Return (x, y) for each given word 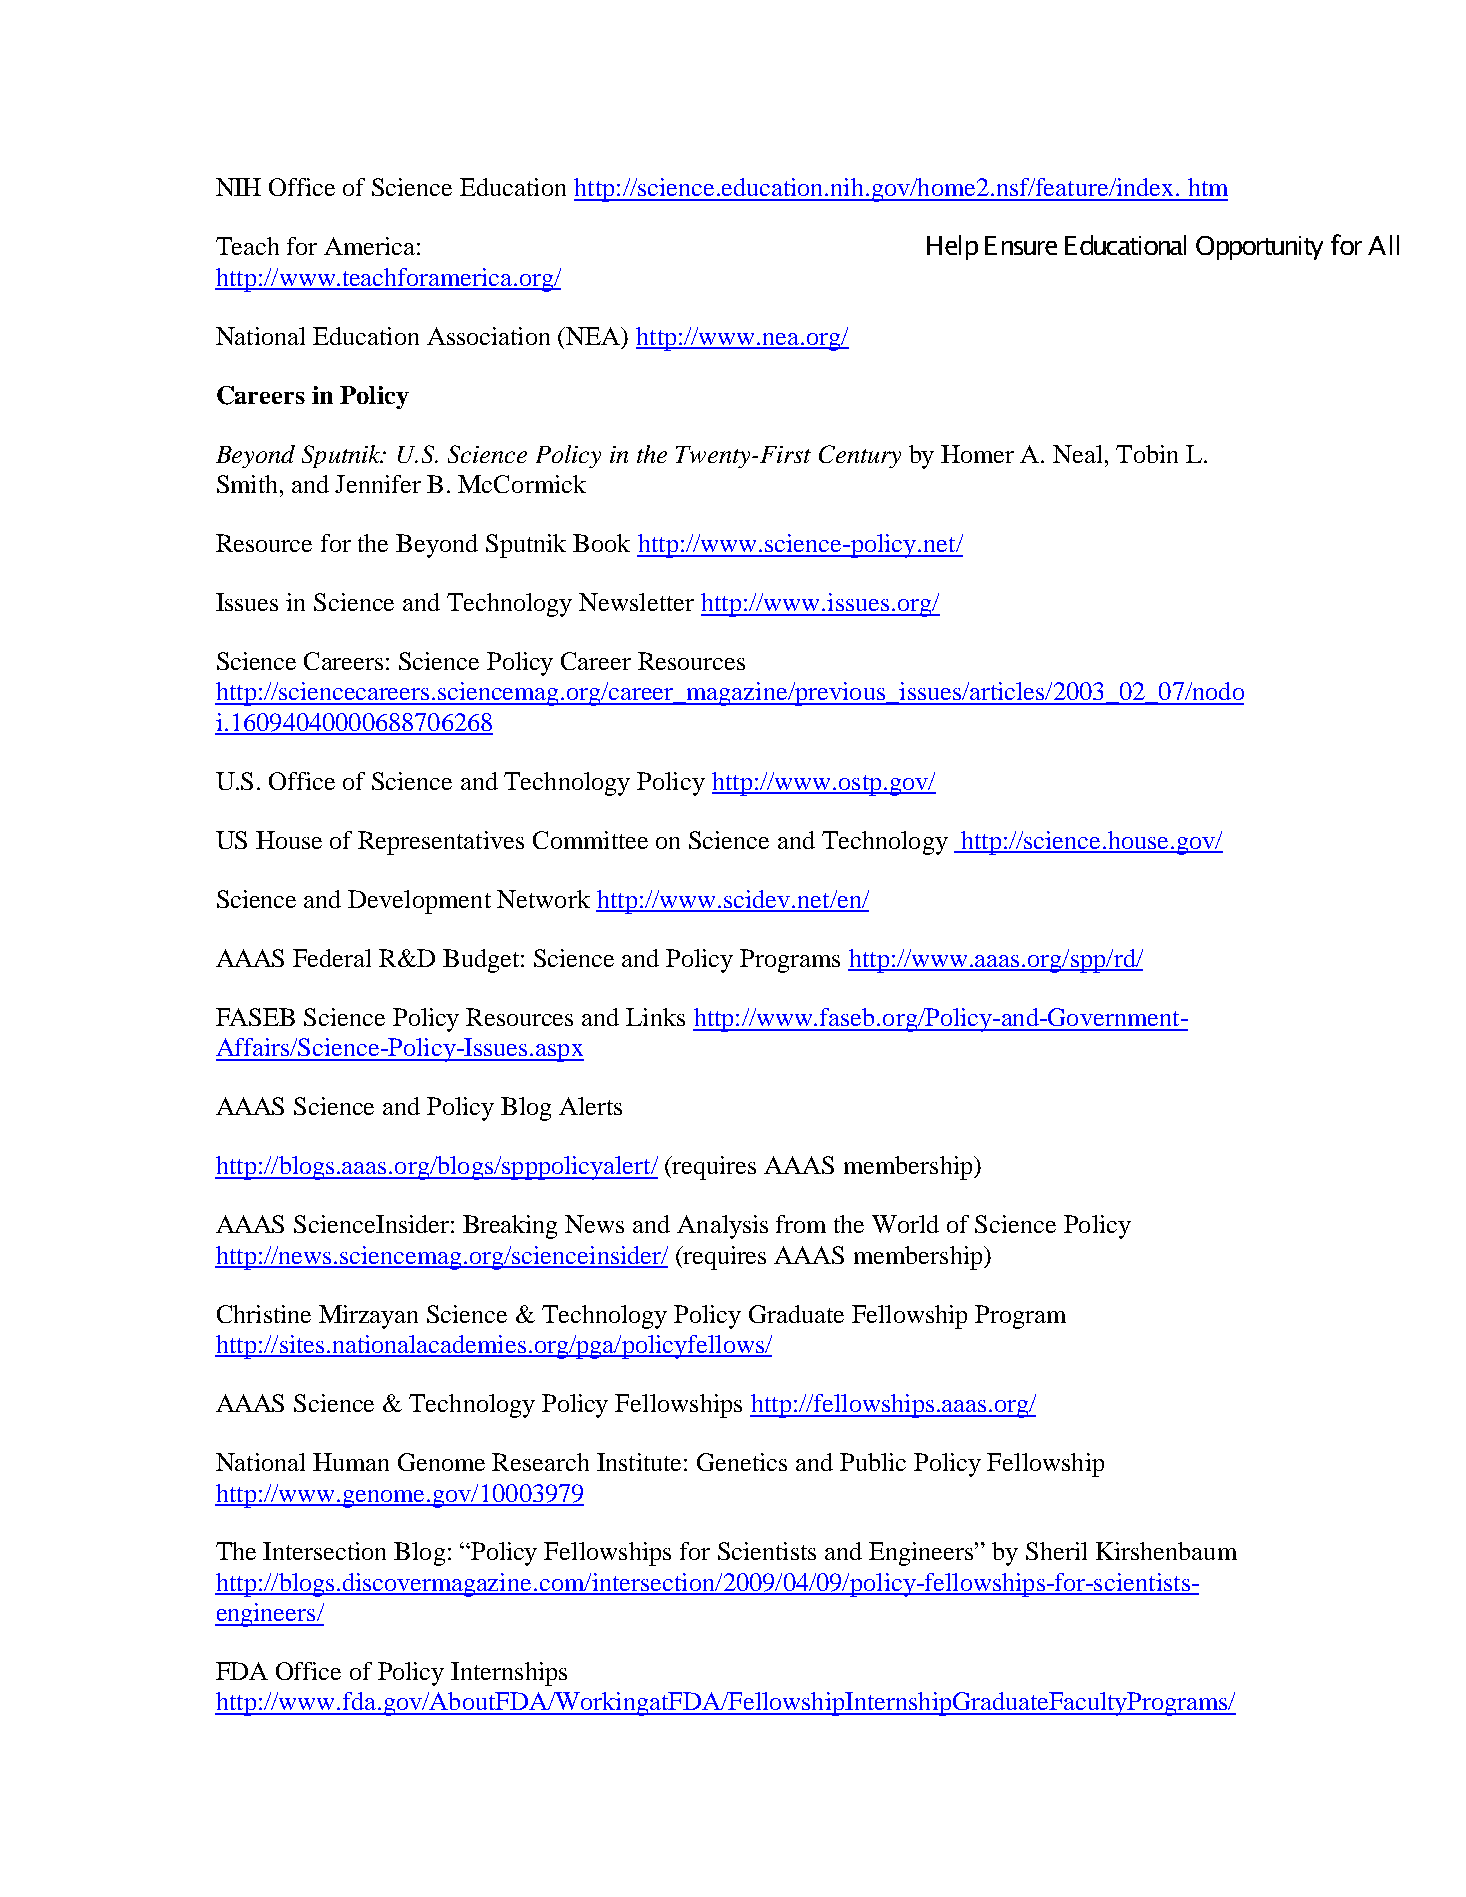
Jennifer (378, 484)
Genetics (742, 1462)
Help (952, 247)
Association (488, 336)
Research (540, 1462)
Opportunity (1259, 248)
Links (655, 1017)
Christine (264, 1314)
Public (873, 1462)
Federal (332, 958)
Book (601, 543)
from (801, 1224)
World (905, 1224)
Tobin (1147, 454)
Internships (509, 1674)
